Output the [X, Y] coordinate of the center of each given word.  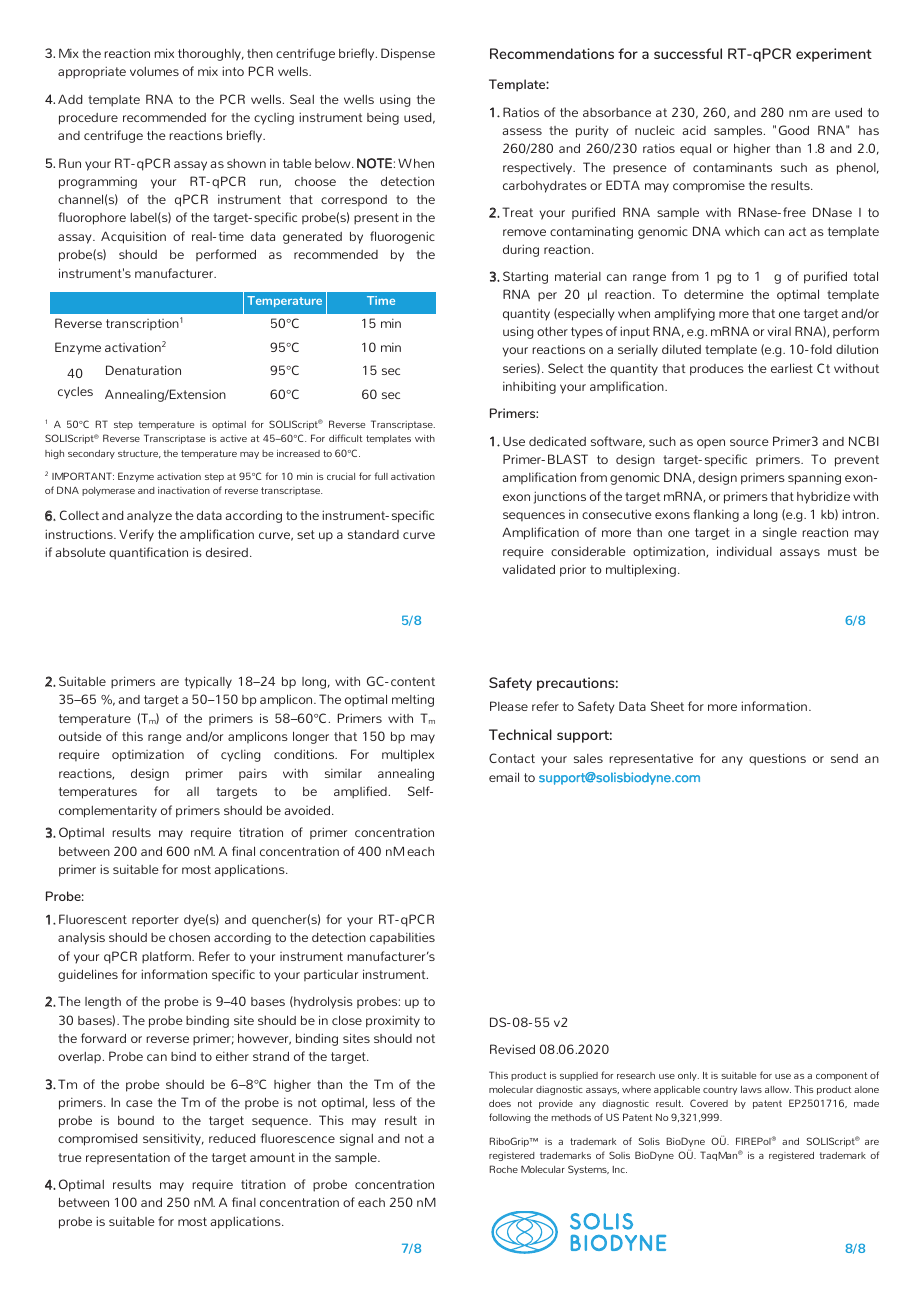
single [780, 534]
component [842, 1076]
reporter [155, 921]
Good [794, 130]
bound [136, 1120]
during [521, 250]
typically [208, 682]
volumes [154, 71]
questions [777, 759]
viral [779, 331]
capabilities [402, 938]
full [381, 476]
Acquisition [133, 237]
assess [522, 131]
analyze [149, 517]
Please [509, 706]
